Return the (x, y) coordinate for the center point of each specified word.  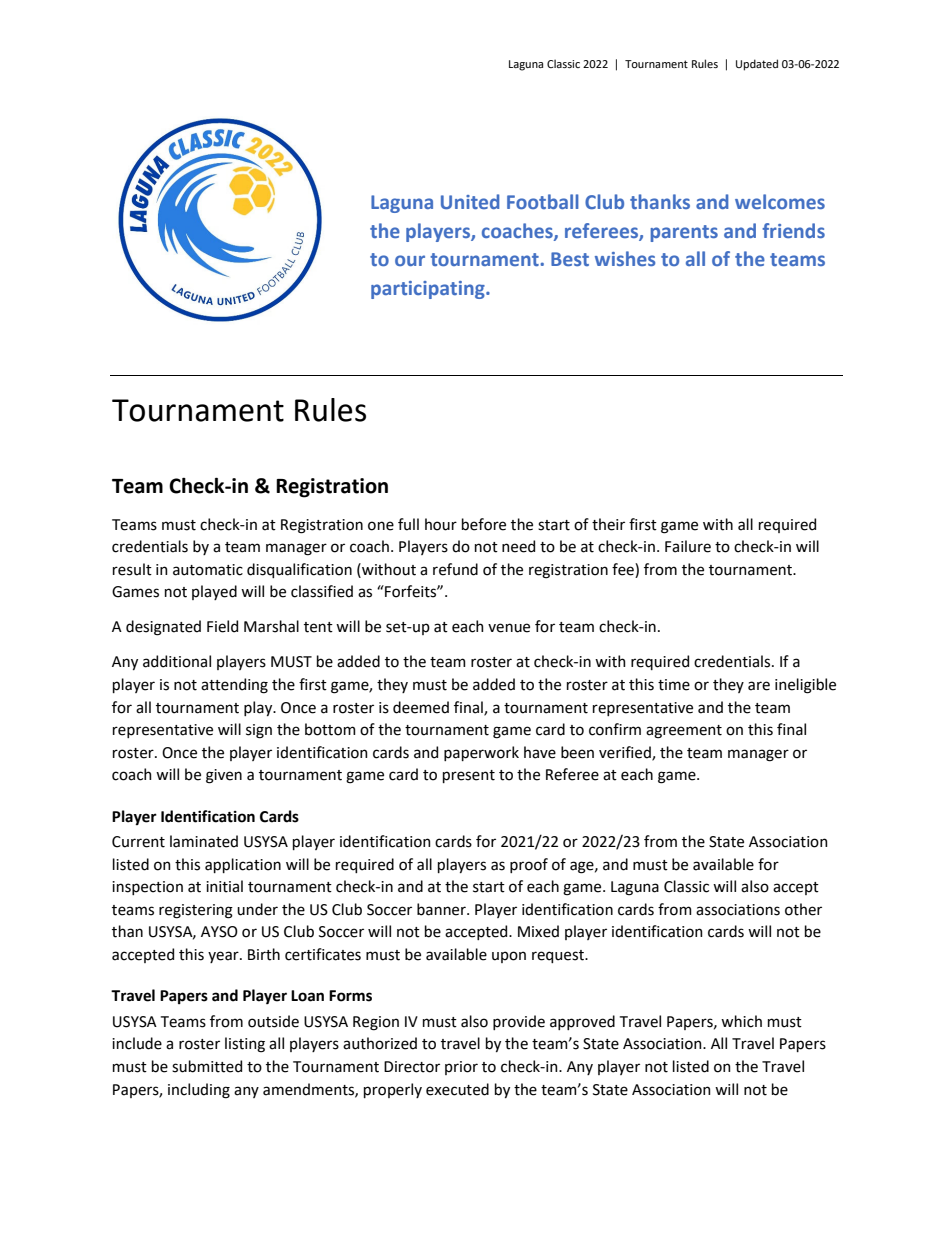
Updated (757, 65)
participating (429, 290)
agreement (684, 732)
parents (684, 233)
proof (529, 865)
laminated (204, 841)
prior (461, 1068)
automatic (208, 570)
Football (543, 201)
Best (570, 259)
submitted (207, 1066)
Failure (688, 546)
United (470, 201)
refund (455, 569)
